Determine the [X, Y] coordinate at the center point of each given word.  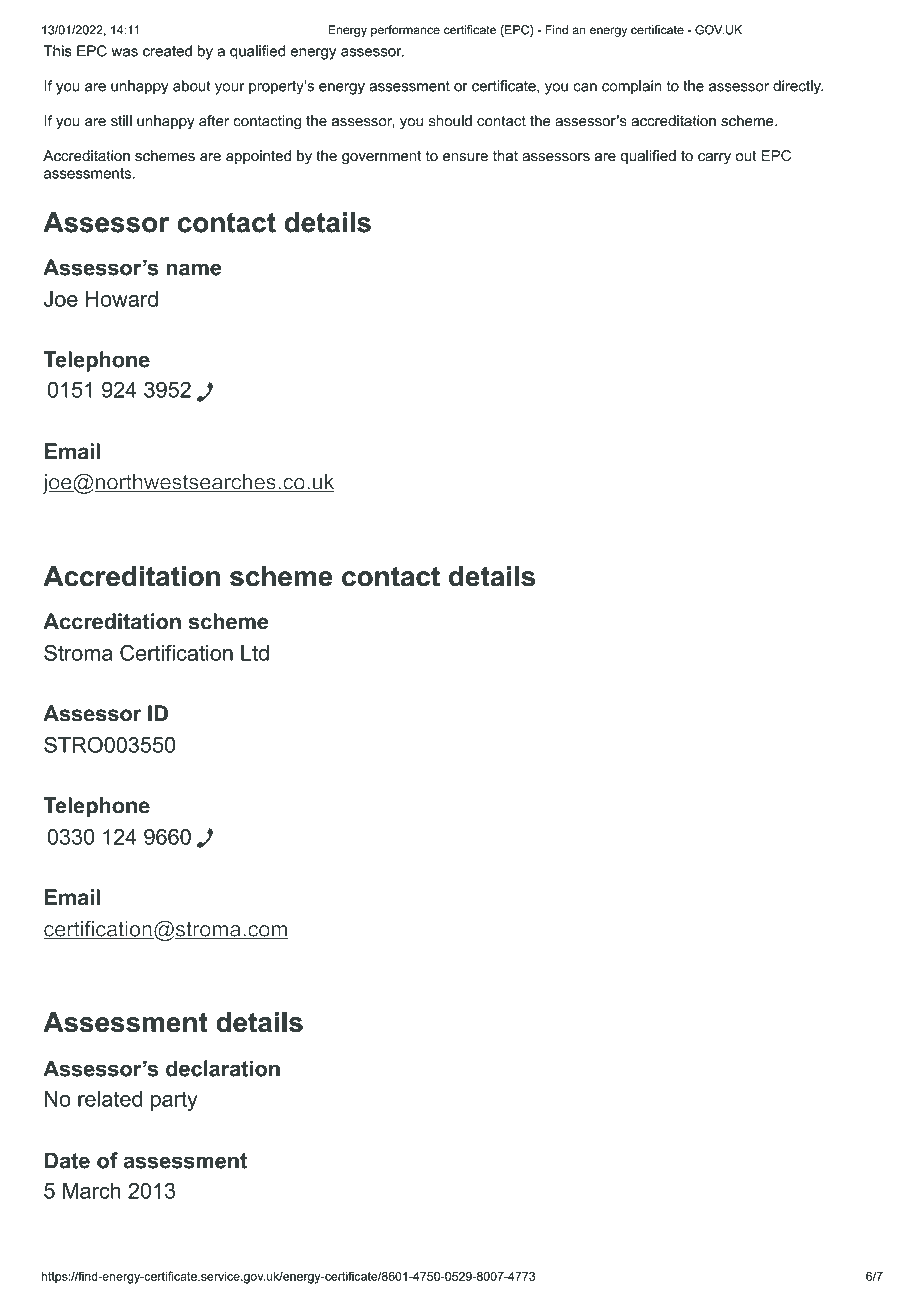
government [381, 157]
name [193, 269]
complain [632, 87]
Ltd [255, 653]
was [124, 52]
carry [714, 159]
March [92, 1191]
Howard [122, 299]
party [174, 1101]
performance [405, 31]
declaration [223, 1068]
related [110, 1098]
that [505, 156]
